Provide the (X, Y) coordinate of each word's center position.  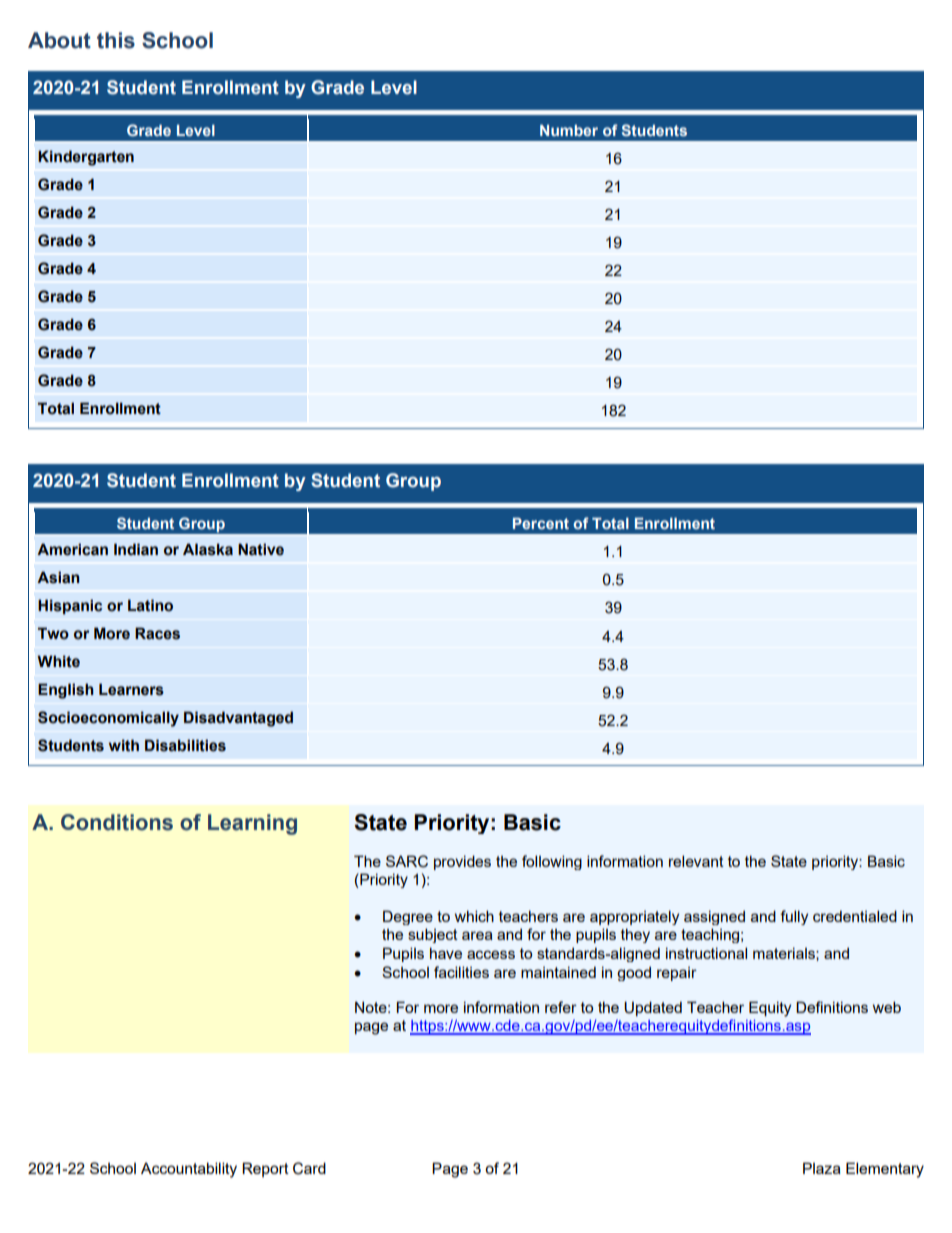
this (116, 40)
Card (309, 1168)
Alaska (208, 549)
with (124, 745)
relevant (696, 861)
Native (261, 549)
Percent (541, 523)
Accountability (189, 1170)
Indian (136, 549)
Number (569, 130)
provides (462, 862)
